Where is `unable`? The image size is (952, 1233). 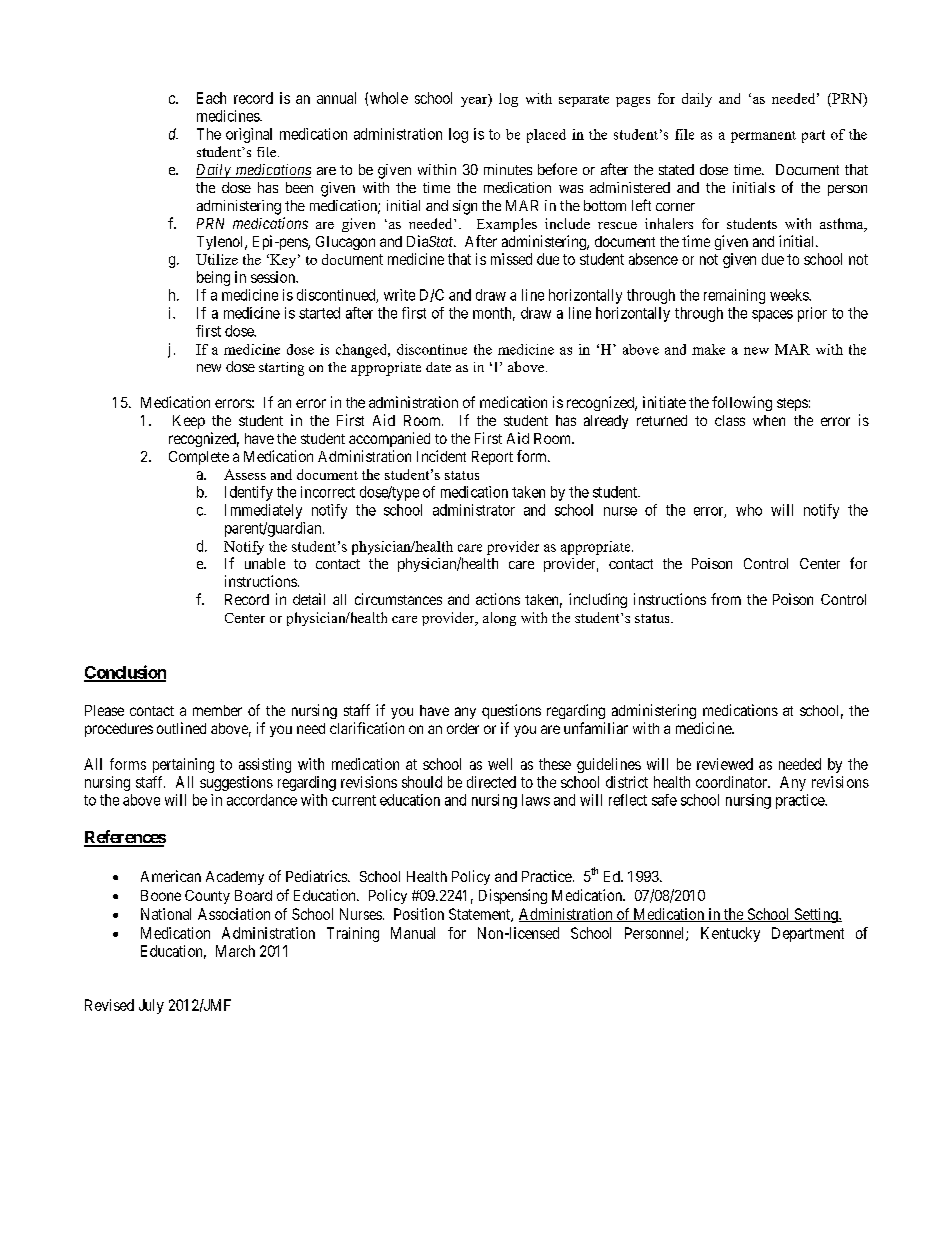
unable is located at coordinates (265, 563).
